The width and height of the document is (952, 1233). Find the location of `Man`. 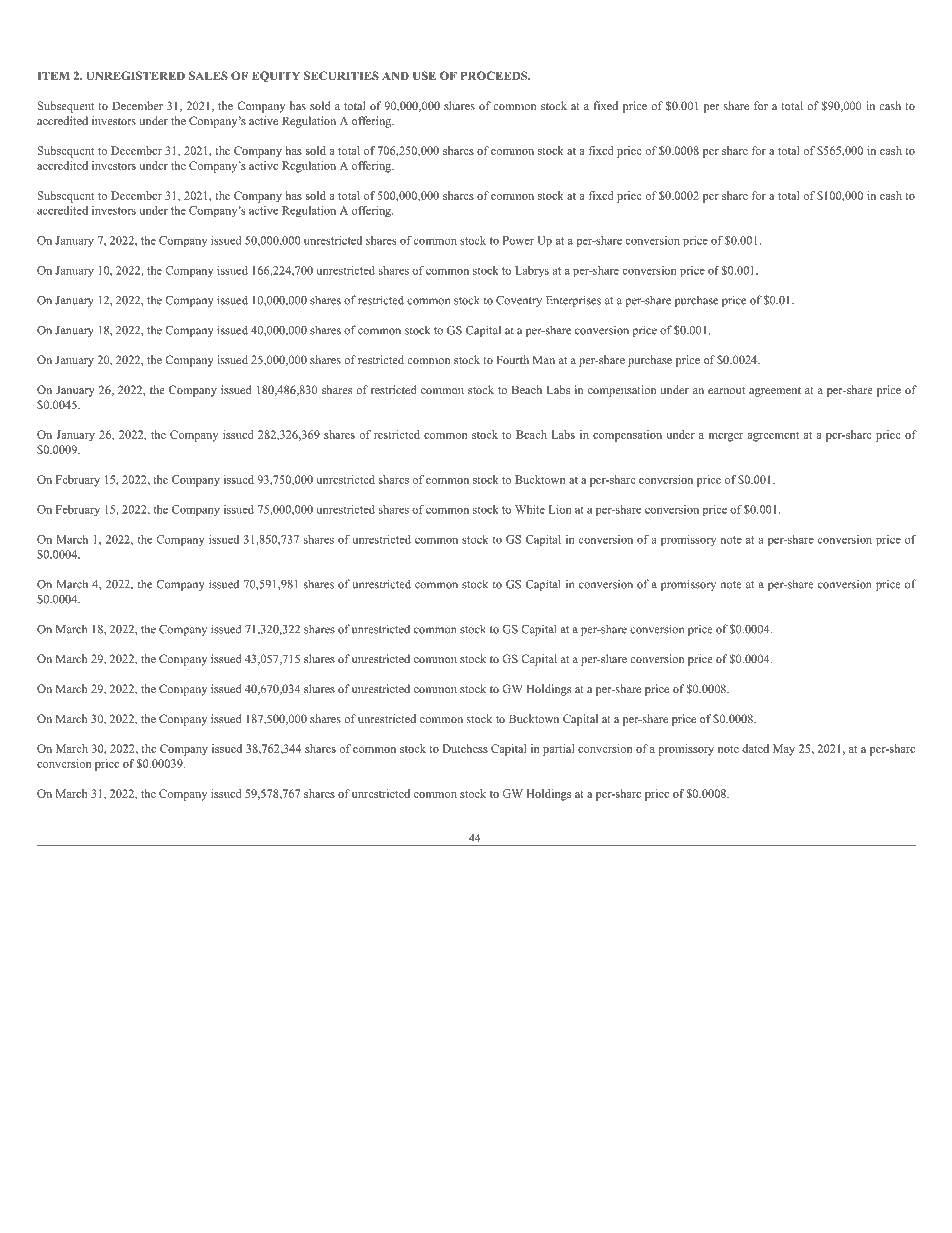

Man is located at coordinates (544, 359).
